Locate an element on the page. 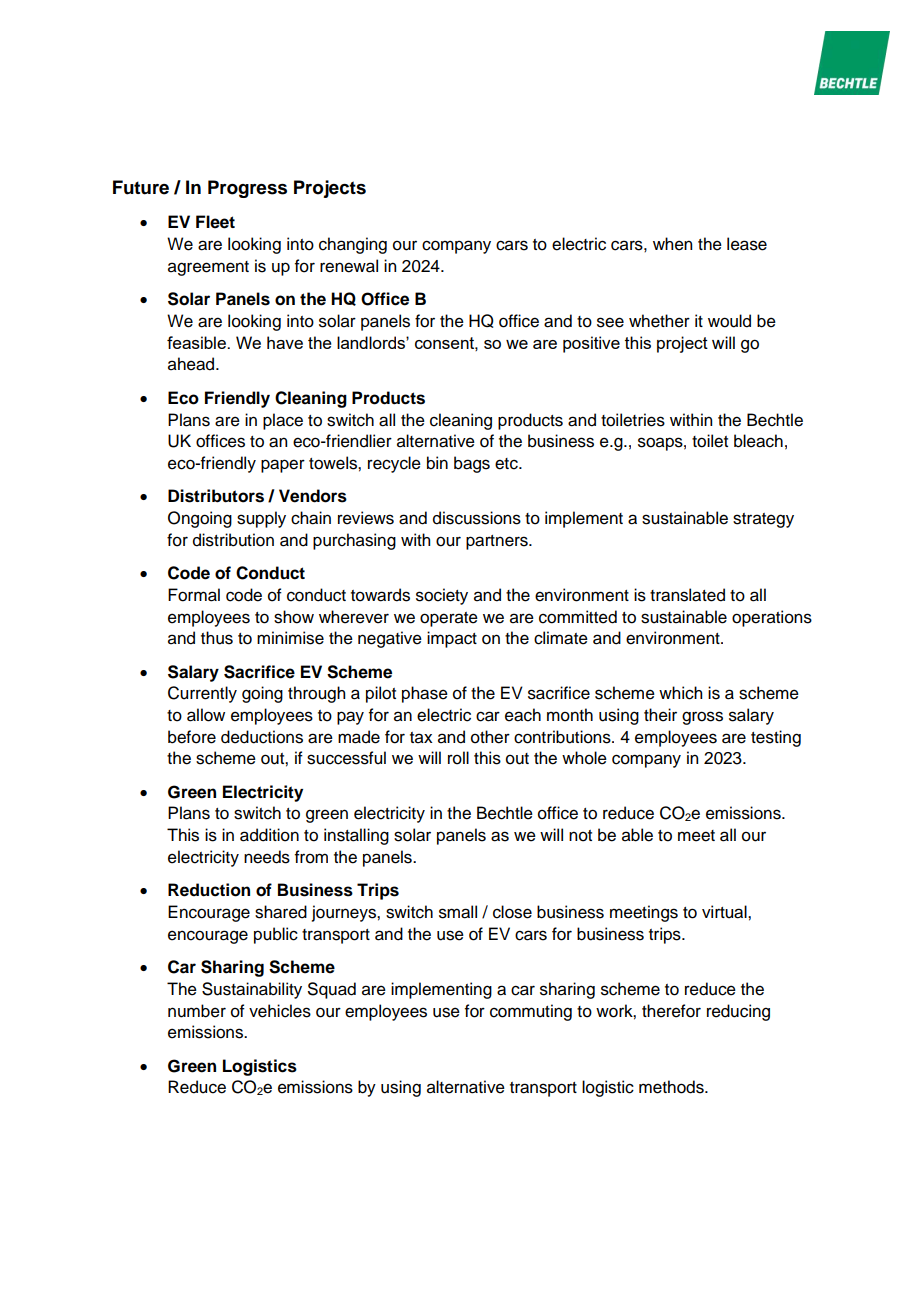 This image has width=924, height=1308. changing is located at coordinates (353, 245).
